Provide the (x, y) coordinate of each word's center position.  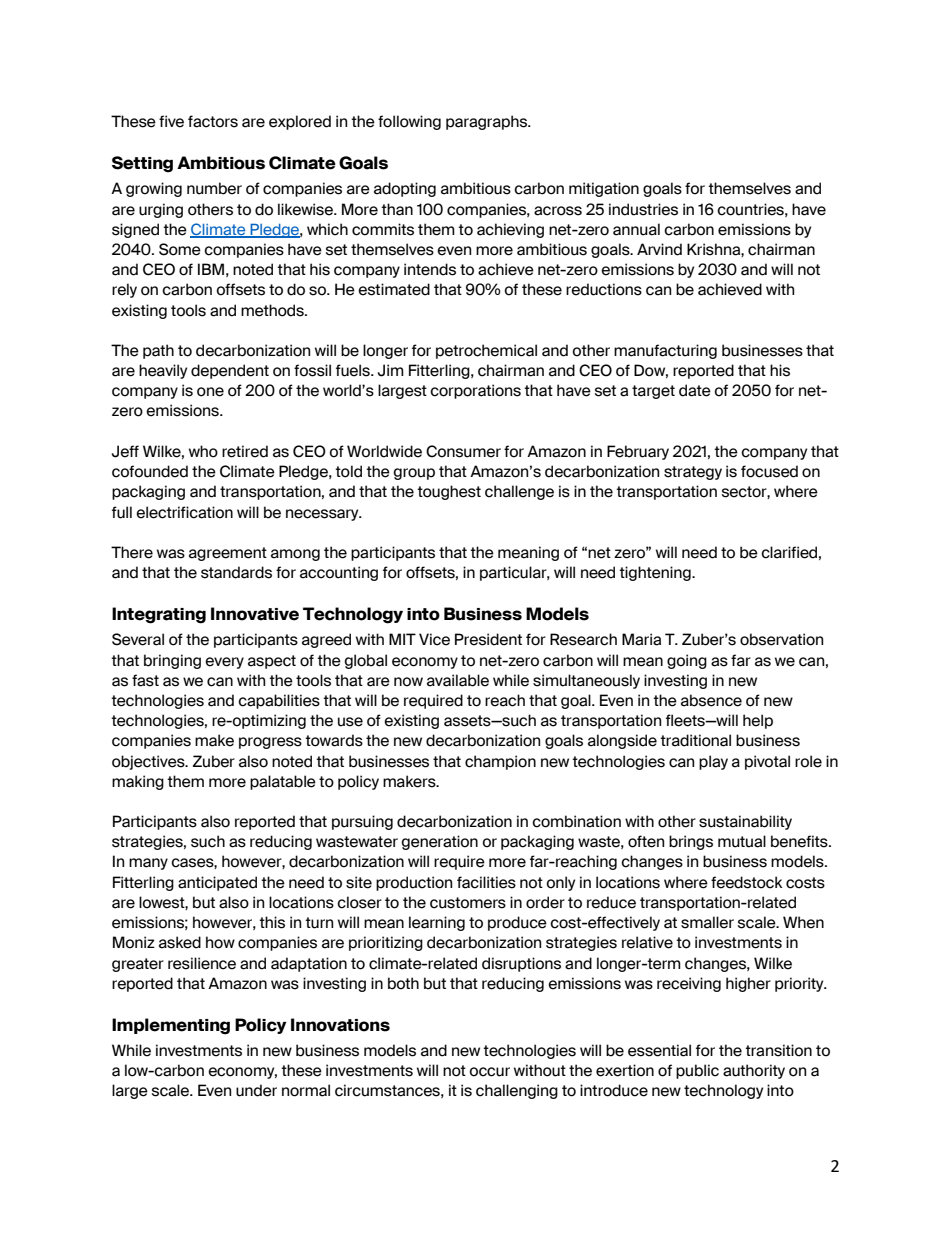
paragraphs (488, 122)
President (488, 639)
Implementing (171, 1026)
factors (213, 121)
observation (781, 639)
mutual (742, 841)
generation (439, 842)
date (695, 390)
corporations (475, 391)
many (148, 864)
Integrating (159, 615)
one (210, 392)
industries (643, 209)
